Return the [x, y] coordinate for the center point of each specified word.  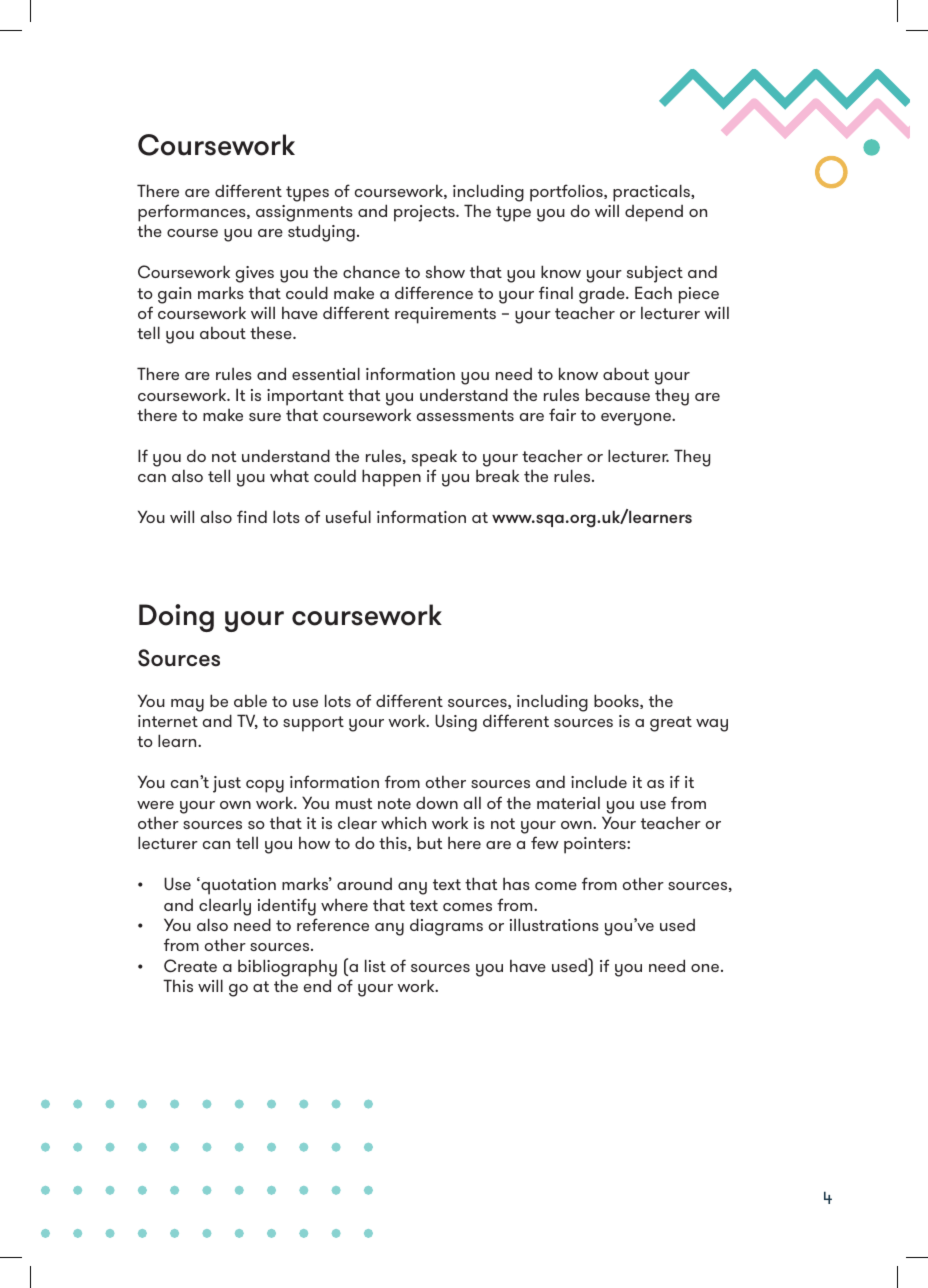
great [671, 724]
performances [193, 213]
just [227, 784]
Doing [176, 618]
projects [425, 213]
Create [190, 966]
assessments [465, 415]
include [599, 781]
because [618, 394]
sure [265, 417]
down [437, 803]
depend [654, 213]
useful [348, 516]
